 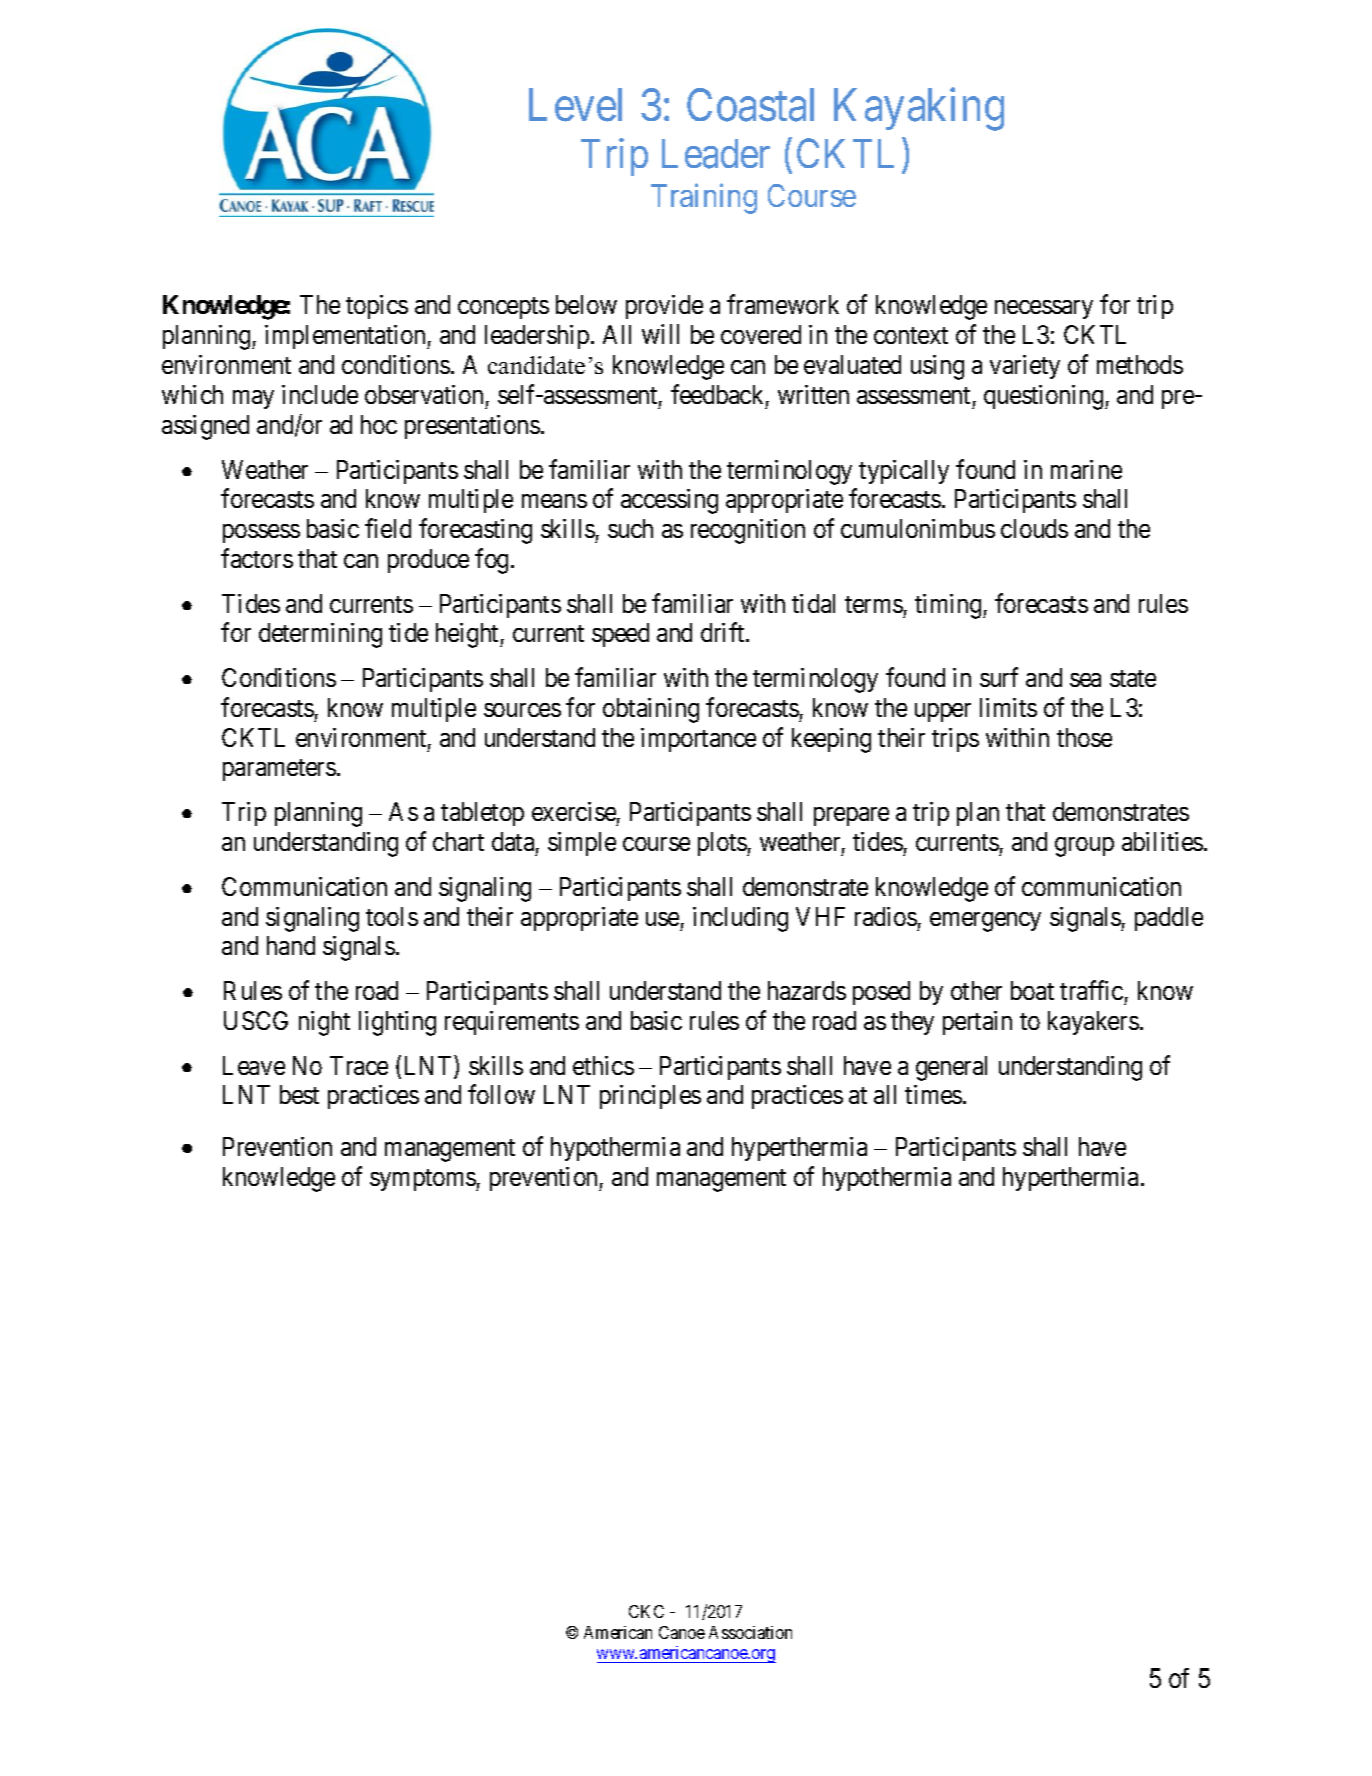 I want to click on Association, so click(x=750, y=1632).
